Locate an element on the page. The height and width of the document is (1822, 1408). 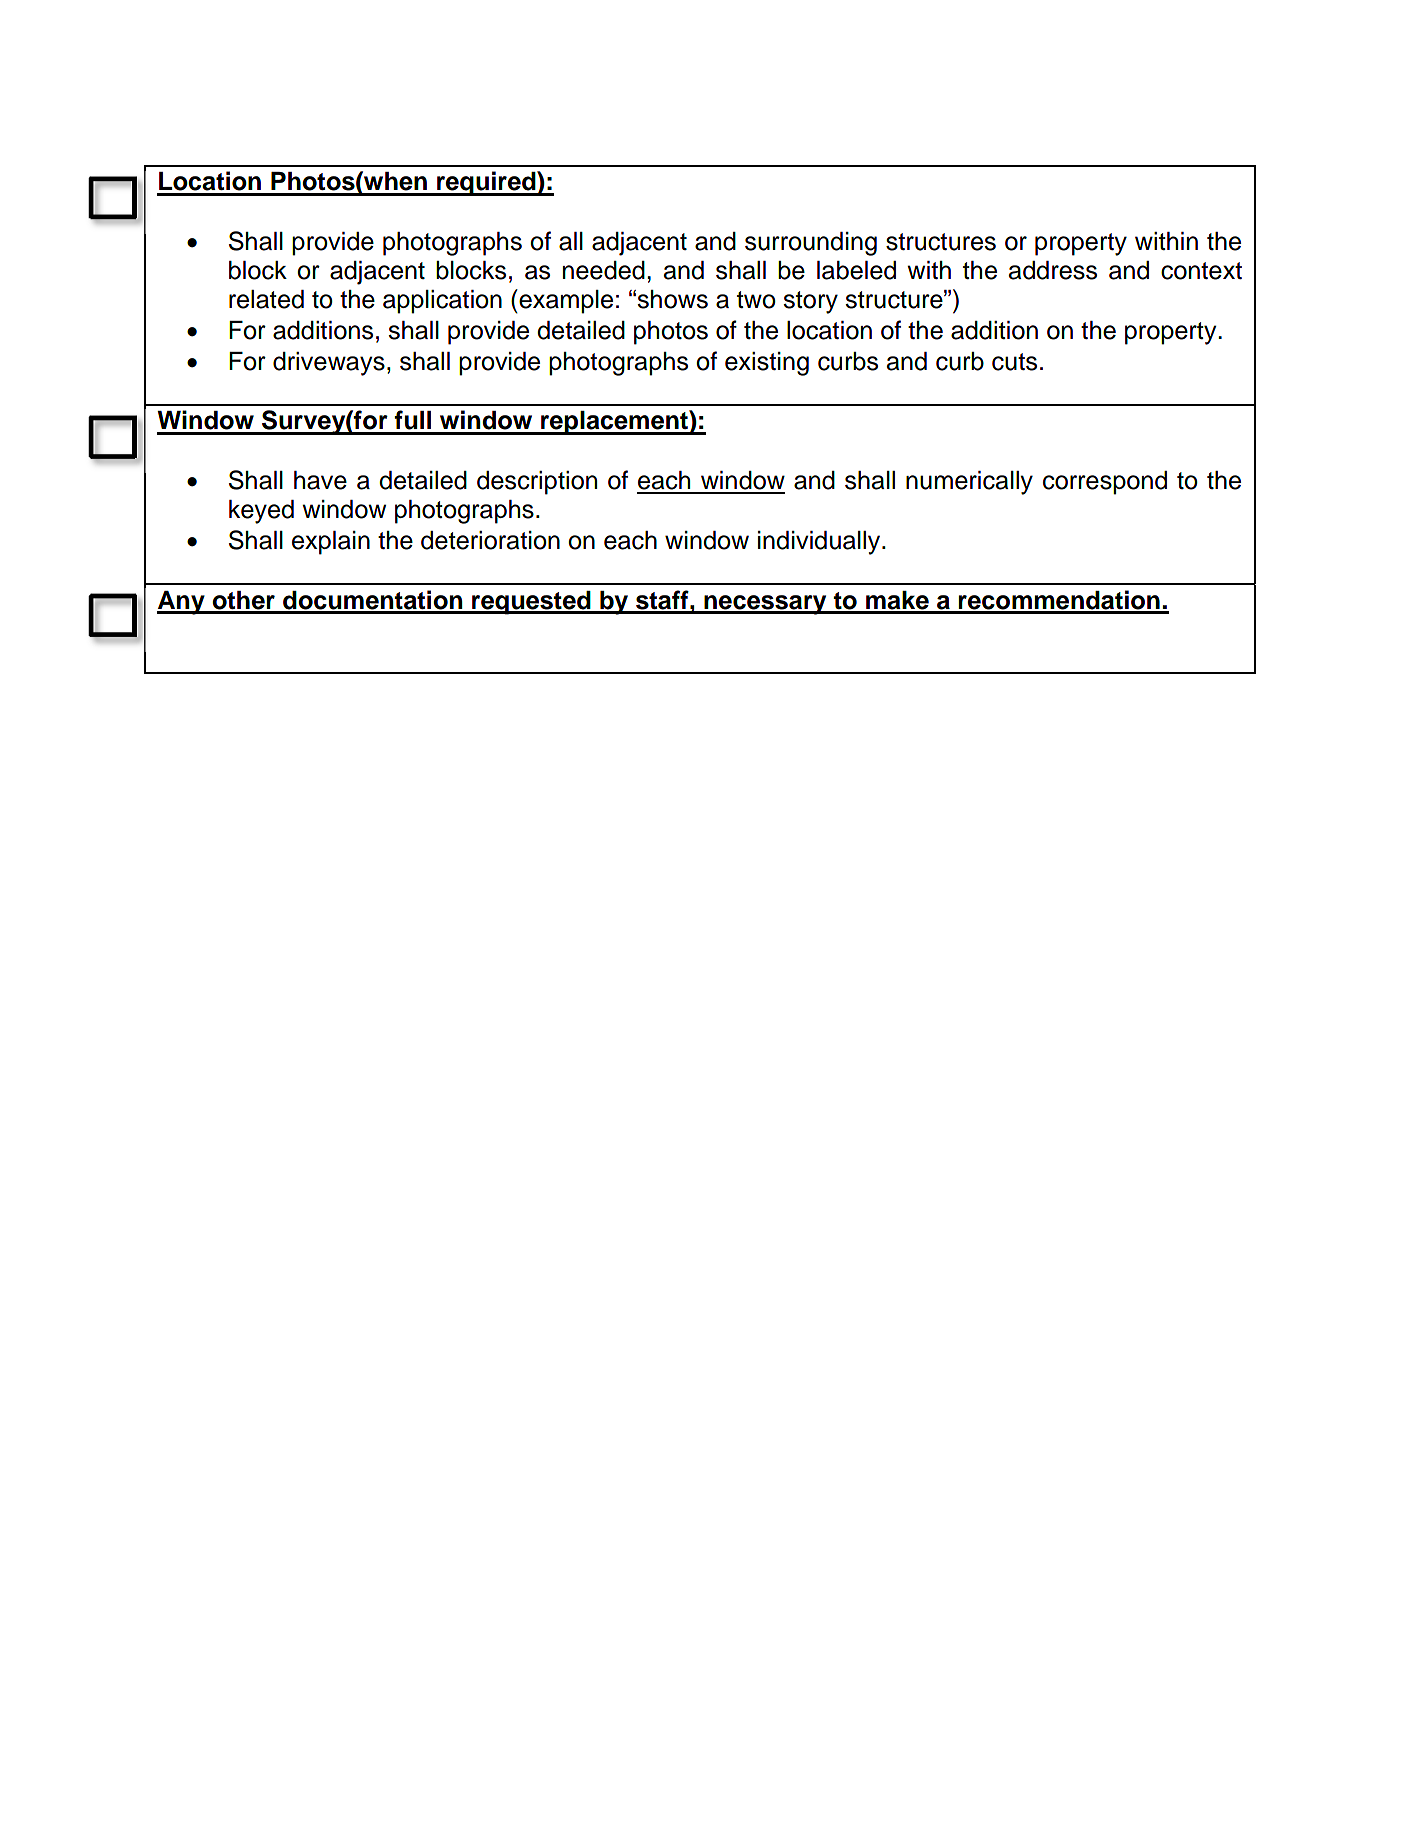
existing is located at coordinates (767, 364).
